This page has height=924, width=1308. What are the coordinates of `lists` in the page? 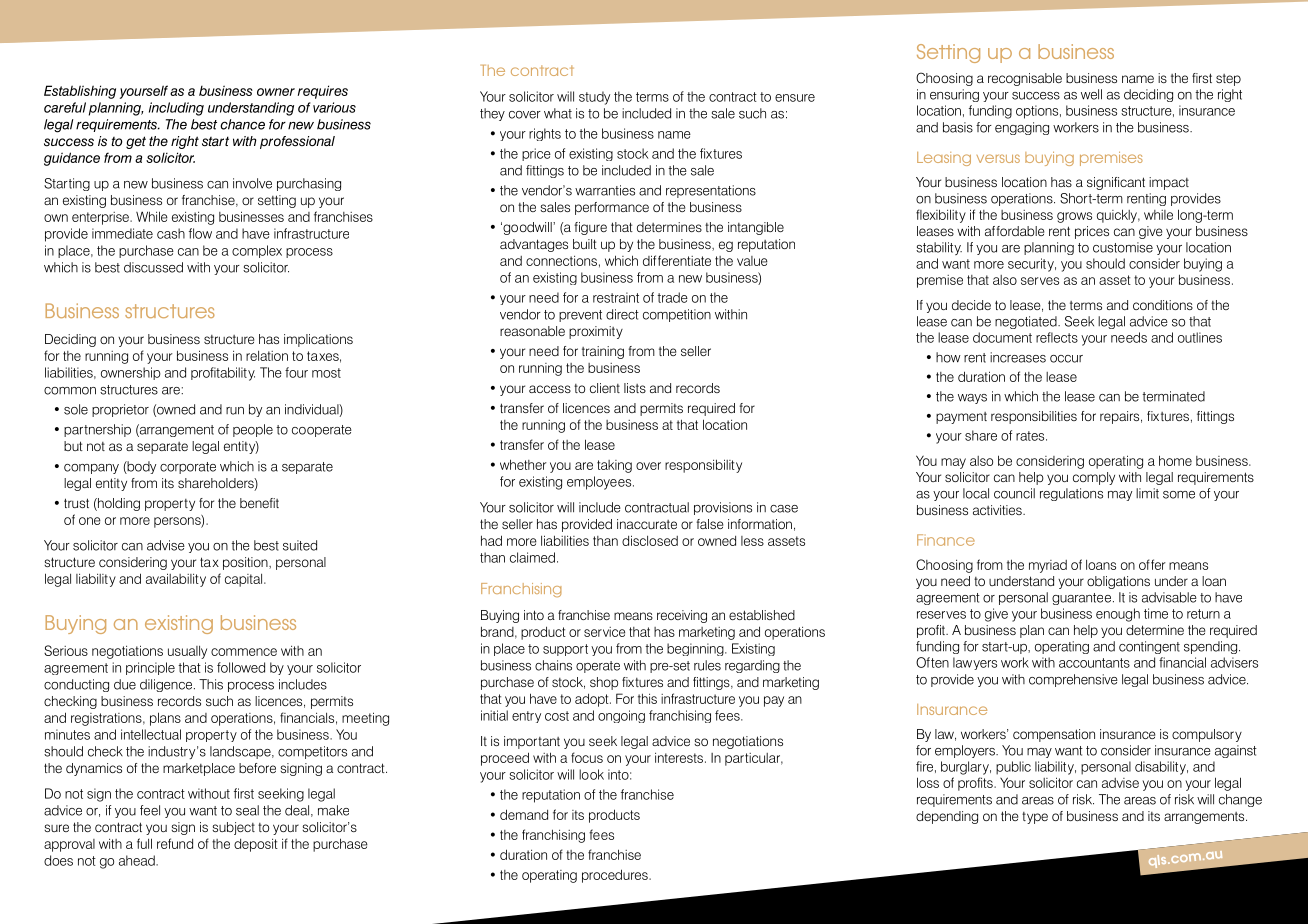 It's located at (635, 388).
